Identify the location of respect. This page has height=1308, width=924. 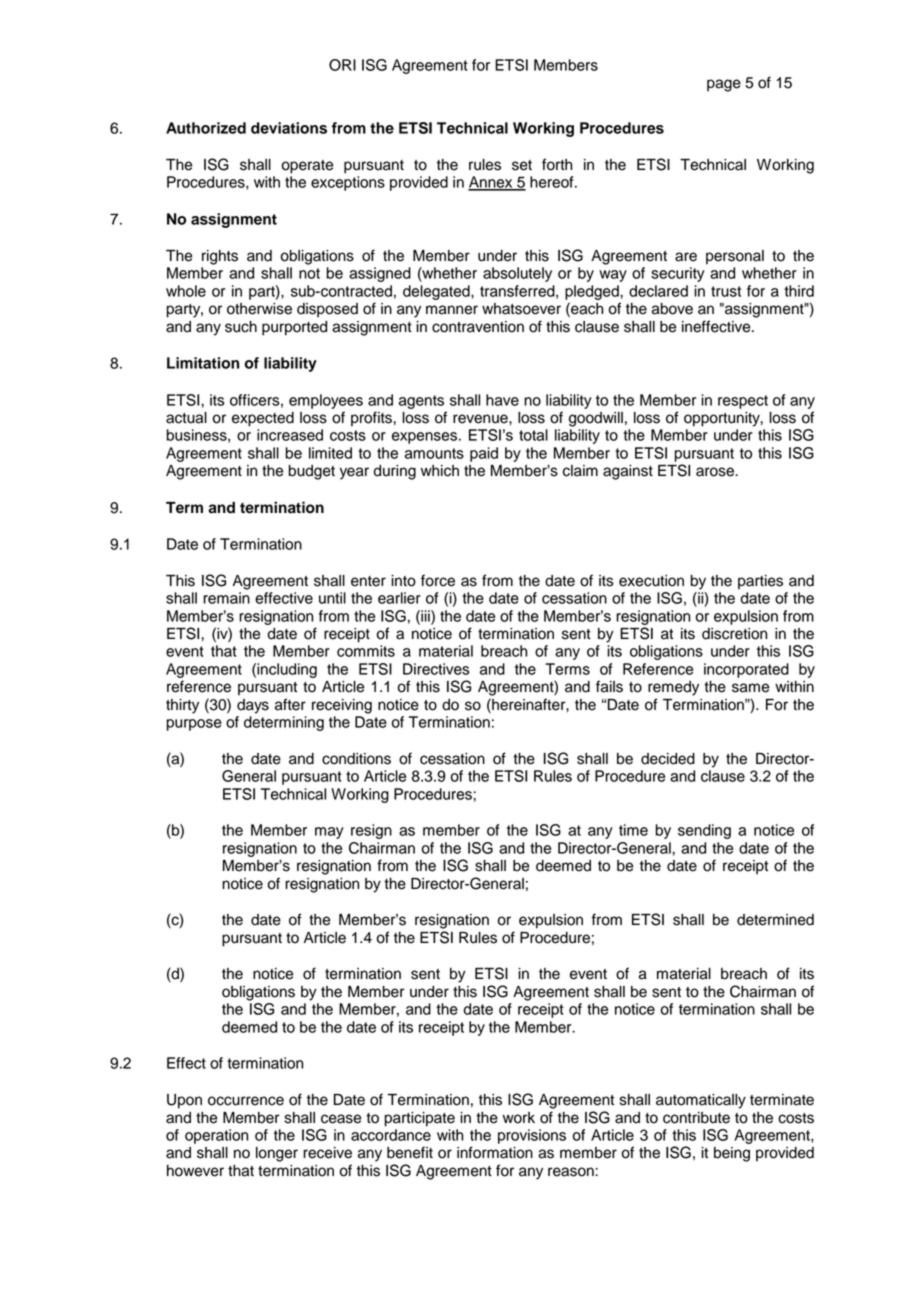
(743, 402).
